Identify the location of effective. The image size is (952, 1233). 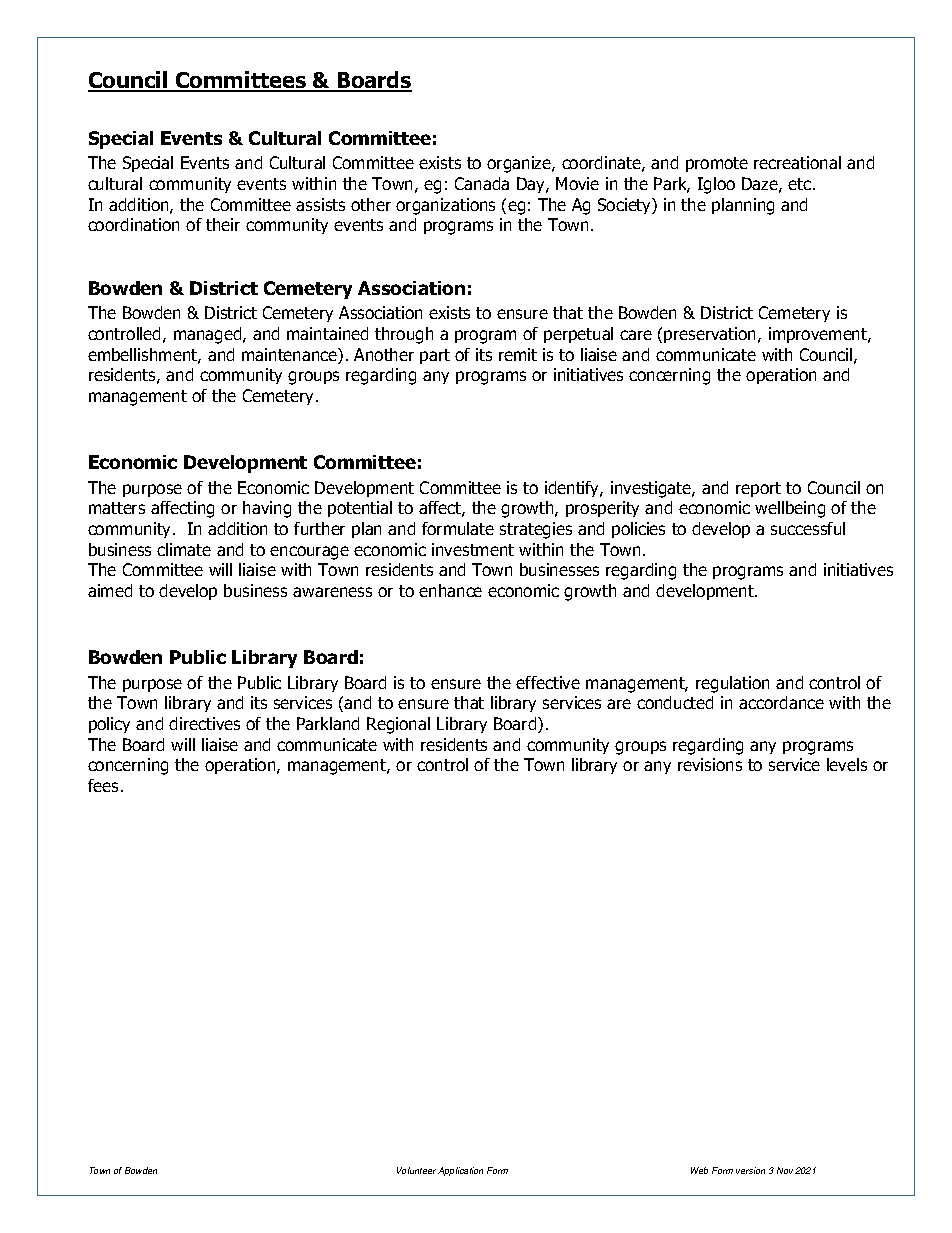
(548, 682).
